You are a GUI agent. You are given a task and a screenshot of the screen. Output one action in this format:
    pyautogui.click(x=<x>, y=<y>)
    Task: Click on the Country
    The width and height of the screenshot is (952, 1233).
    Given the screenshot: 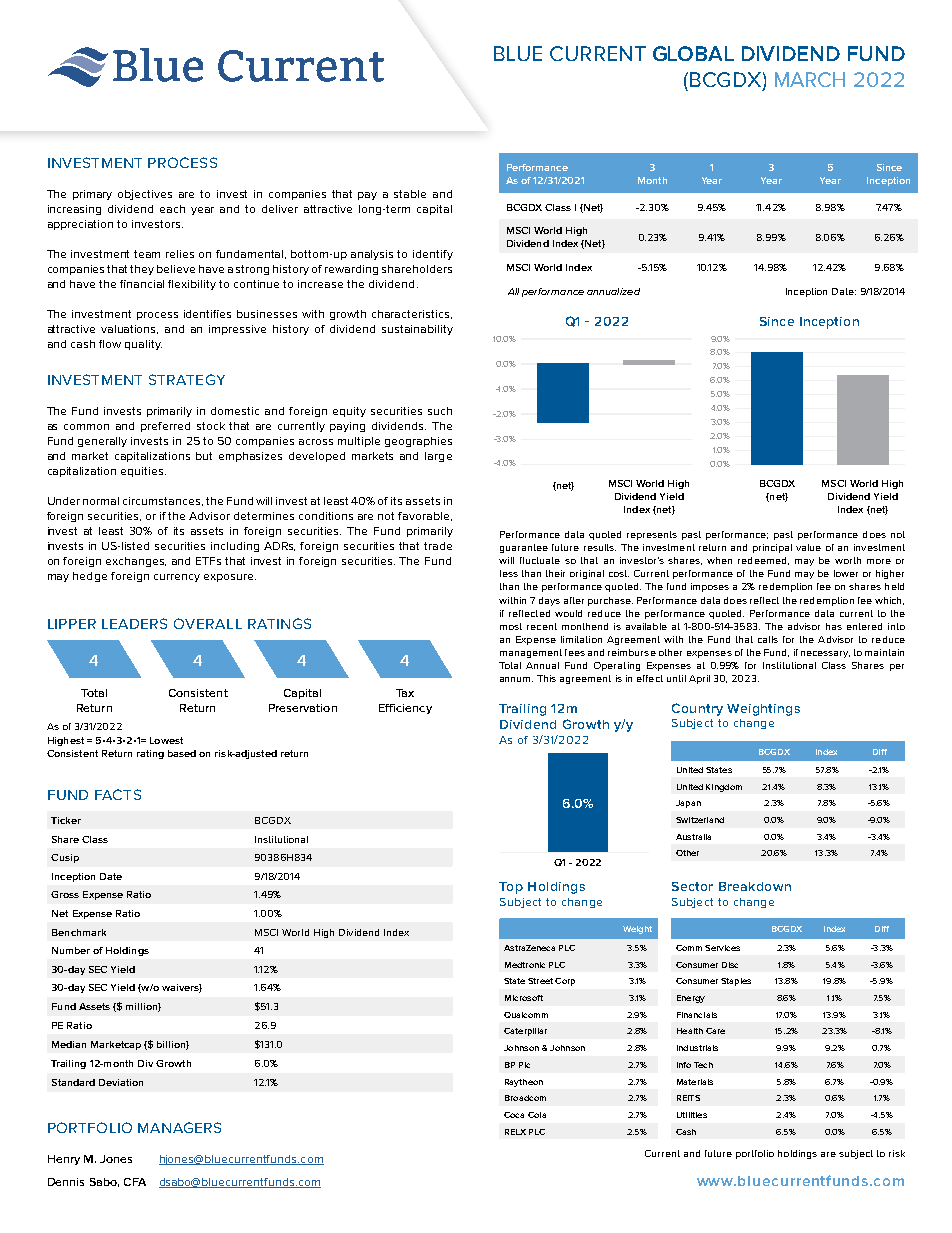 What is the action you would take?
    pyautogui.click(x=697, y=709)
